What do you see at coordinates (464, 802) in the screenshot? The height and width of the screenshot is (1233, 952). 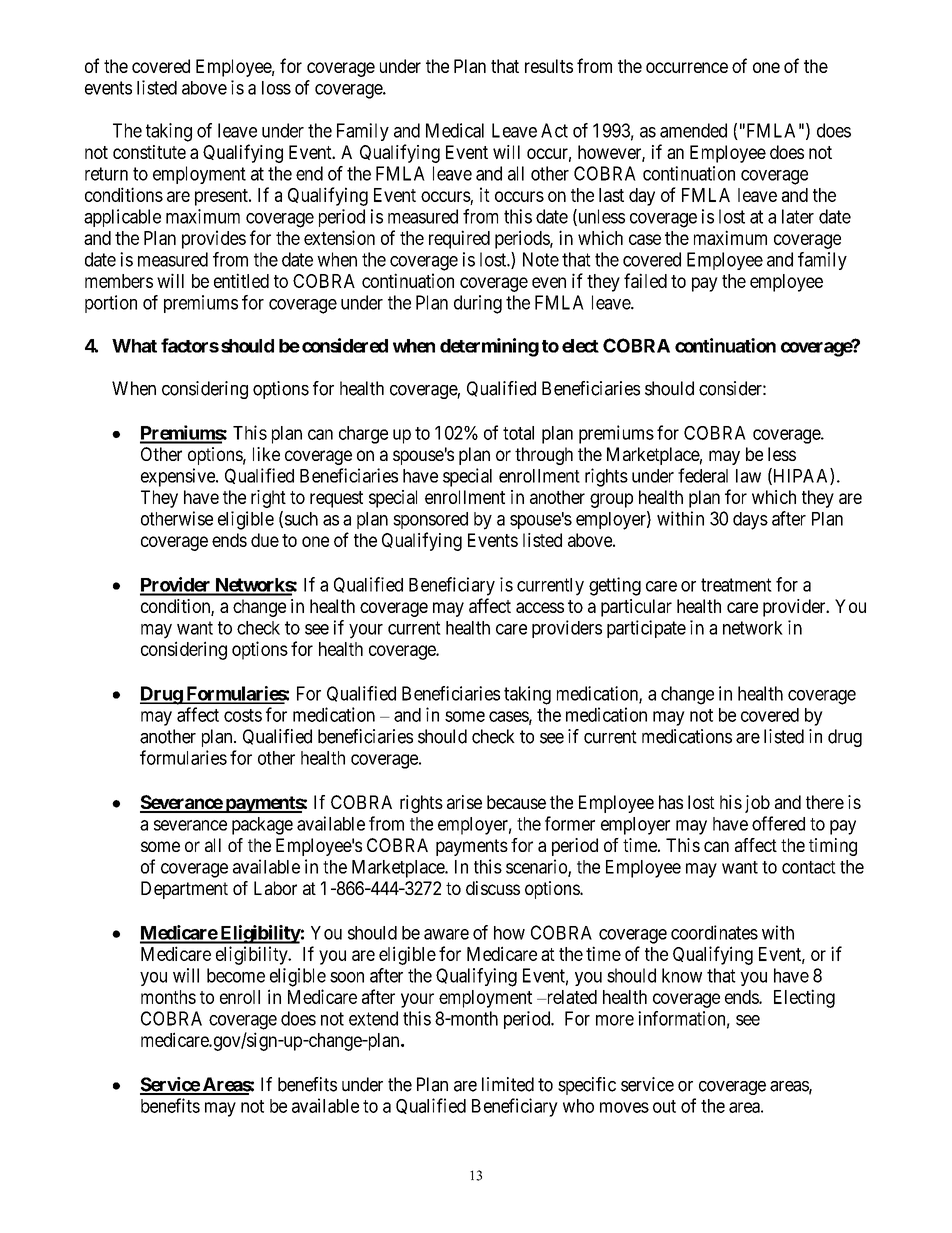 I see `arise` at bounding box center [464, 802].
